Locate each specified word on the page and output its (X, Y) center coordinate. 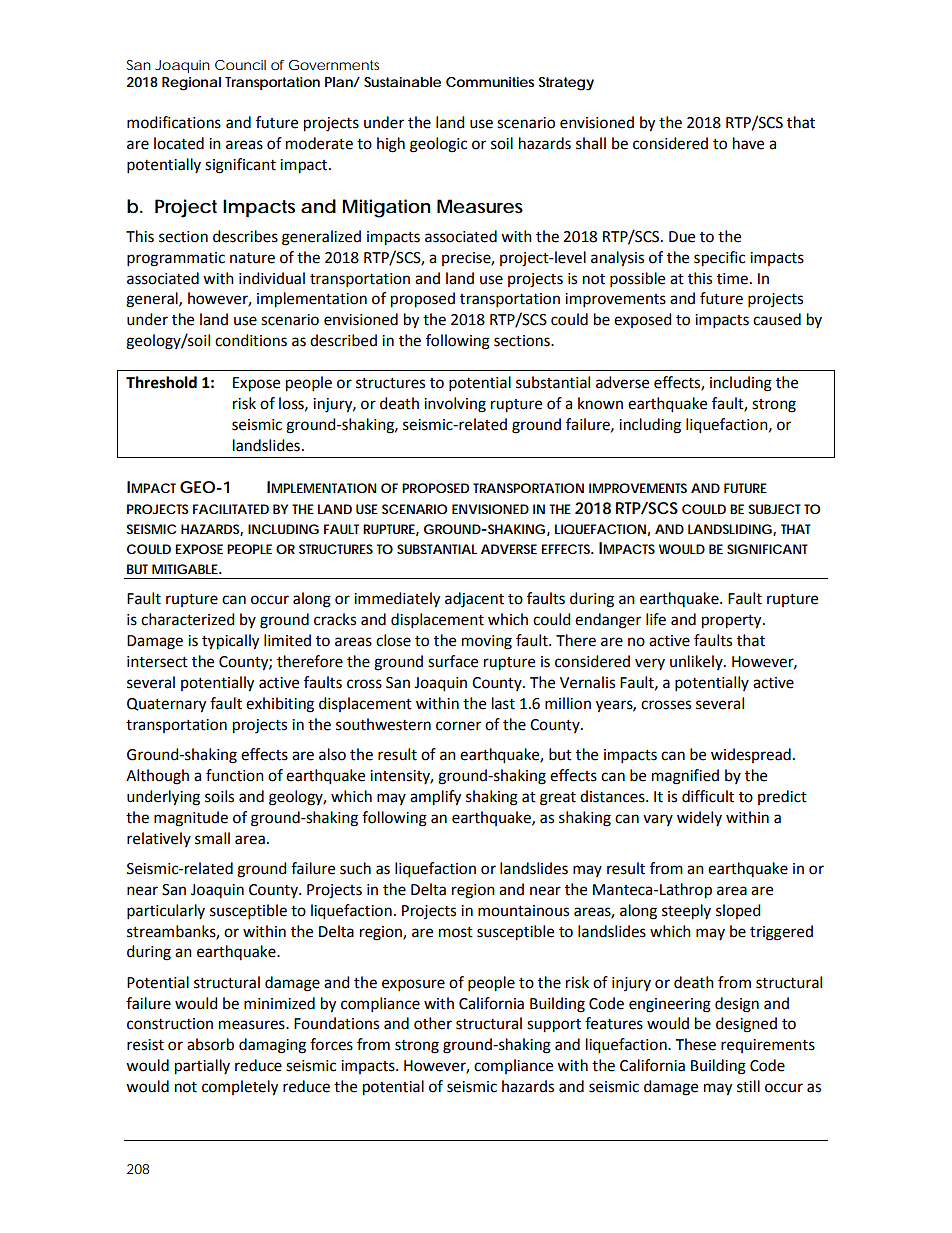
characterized (188, 619)
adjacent (474, 600)
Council (240, 65)
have (748, 143)
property (733, 622)
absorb (210, 1044)
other (433, 1023)
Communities (490, 82)
